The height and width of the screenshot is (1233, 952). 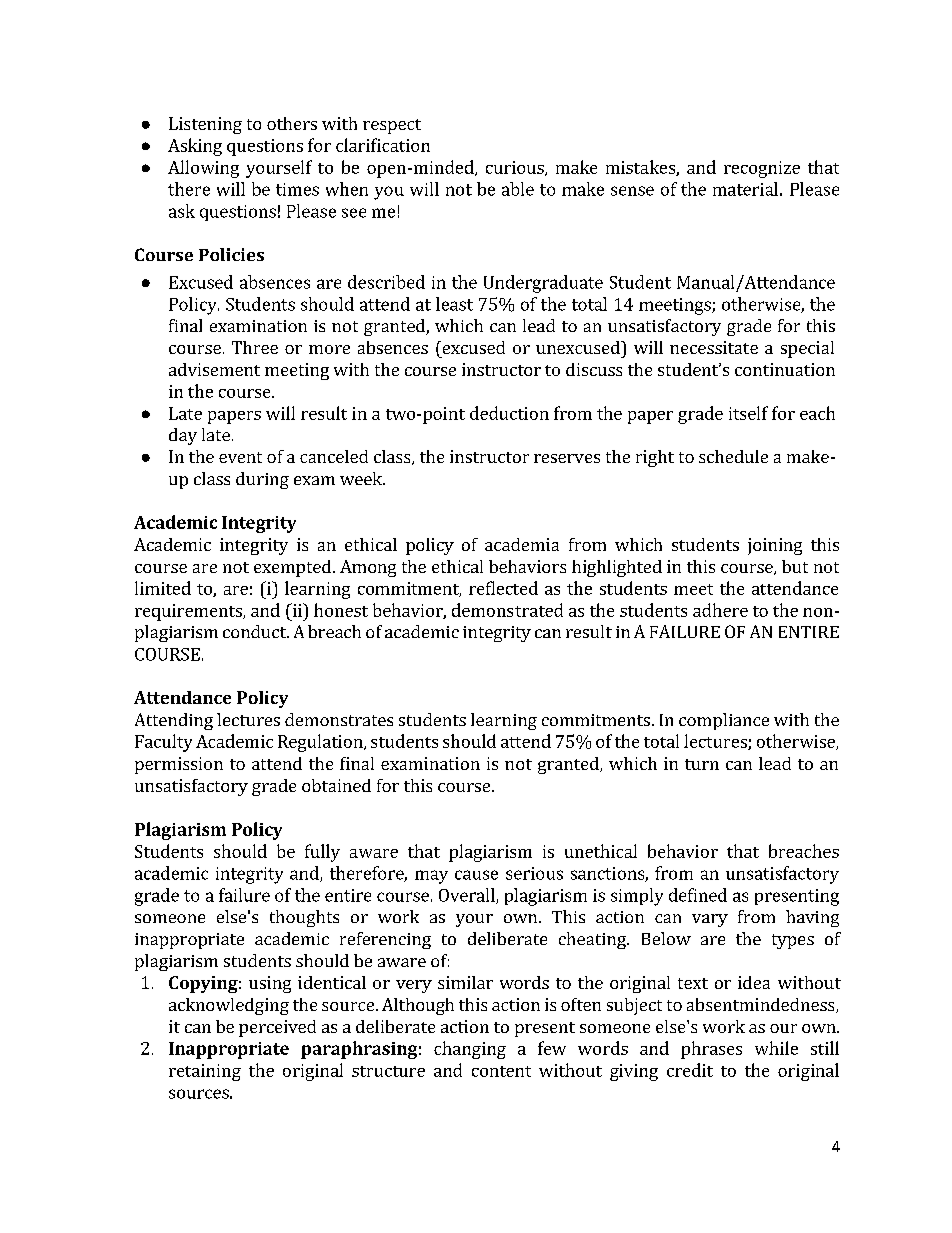 What do you see at coordinates (189, 612) in the screenshot?
I see `requirements` at bounding box center [189, 612].
